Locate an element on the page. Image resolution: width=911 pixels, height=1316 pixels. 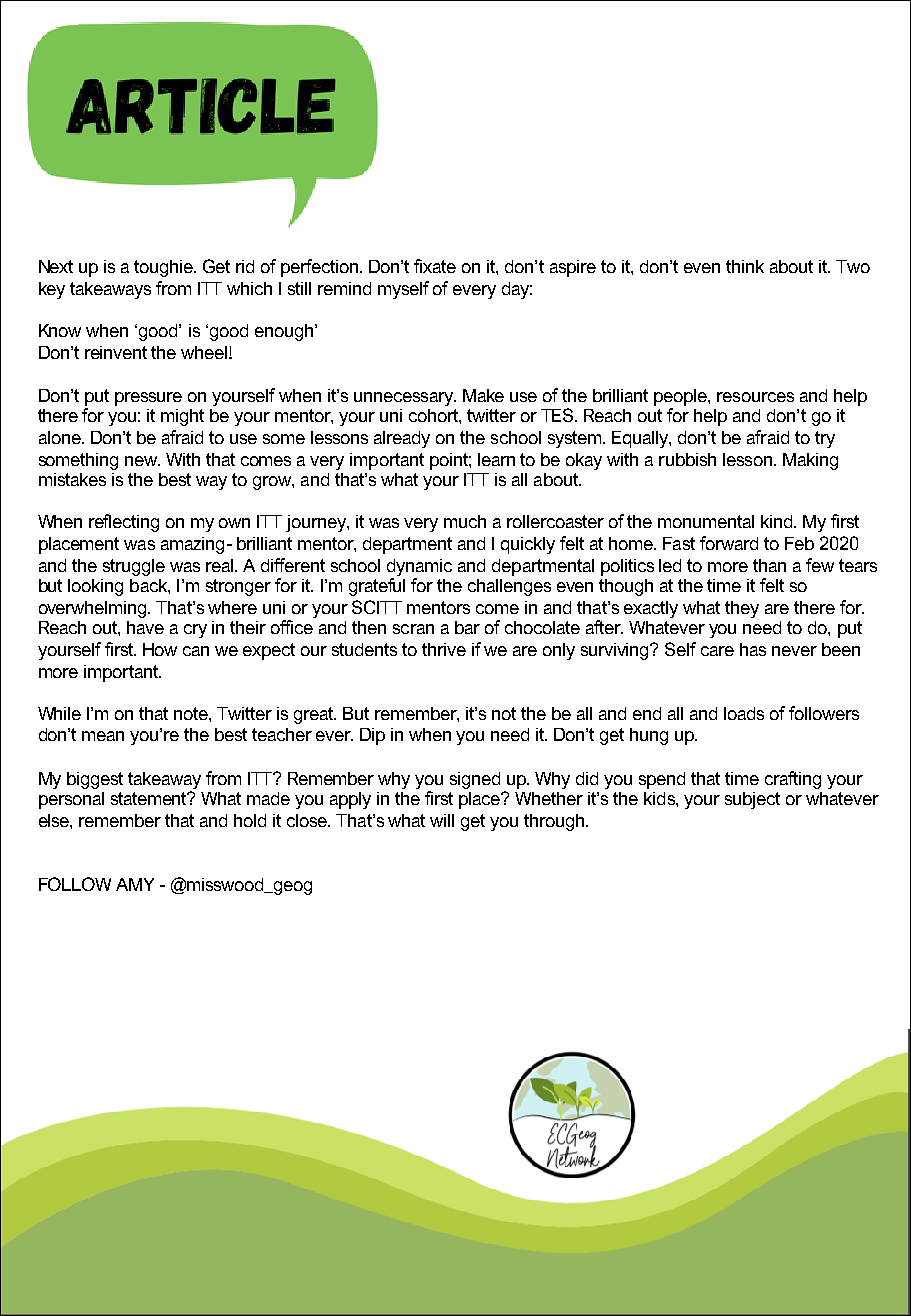
fixate is located at coordinates (435, 266).
